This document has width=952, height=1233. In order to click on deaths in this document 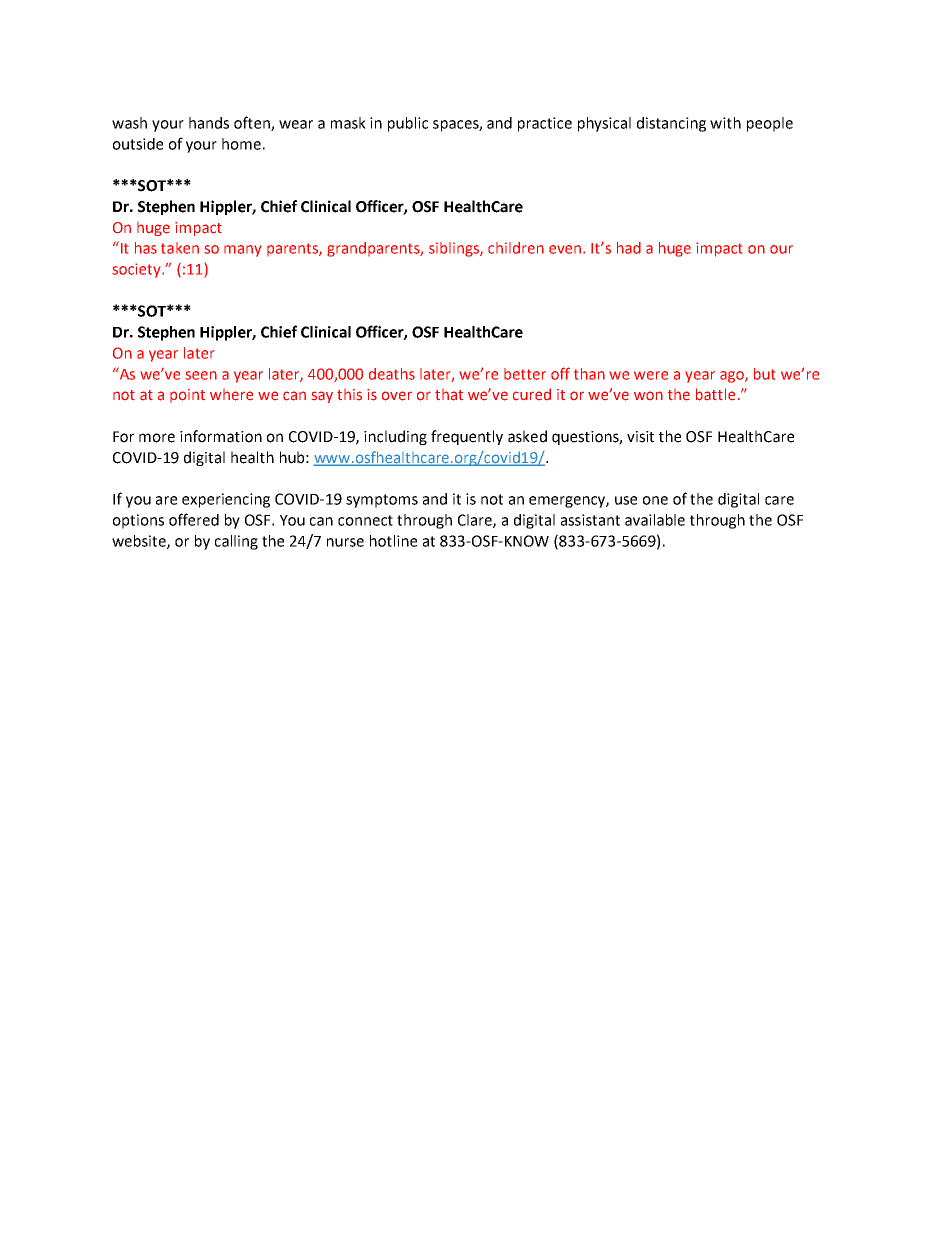, I will do `click(392, 374)`.
